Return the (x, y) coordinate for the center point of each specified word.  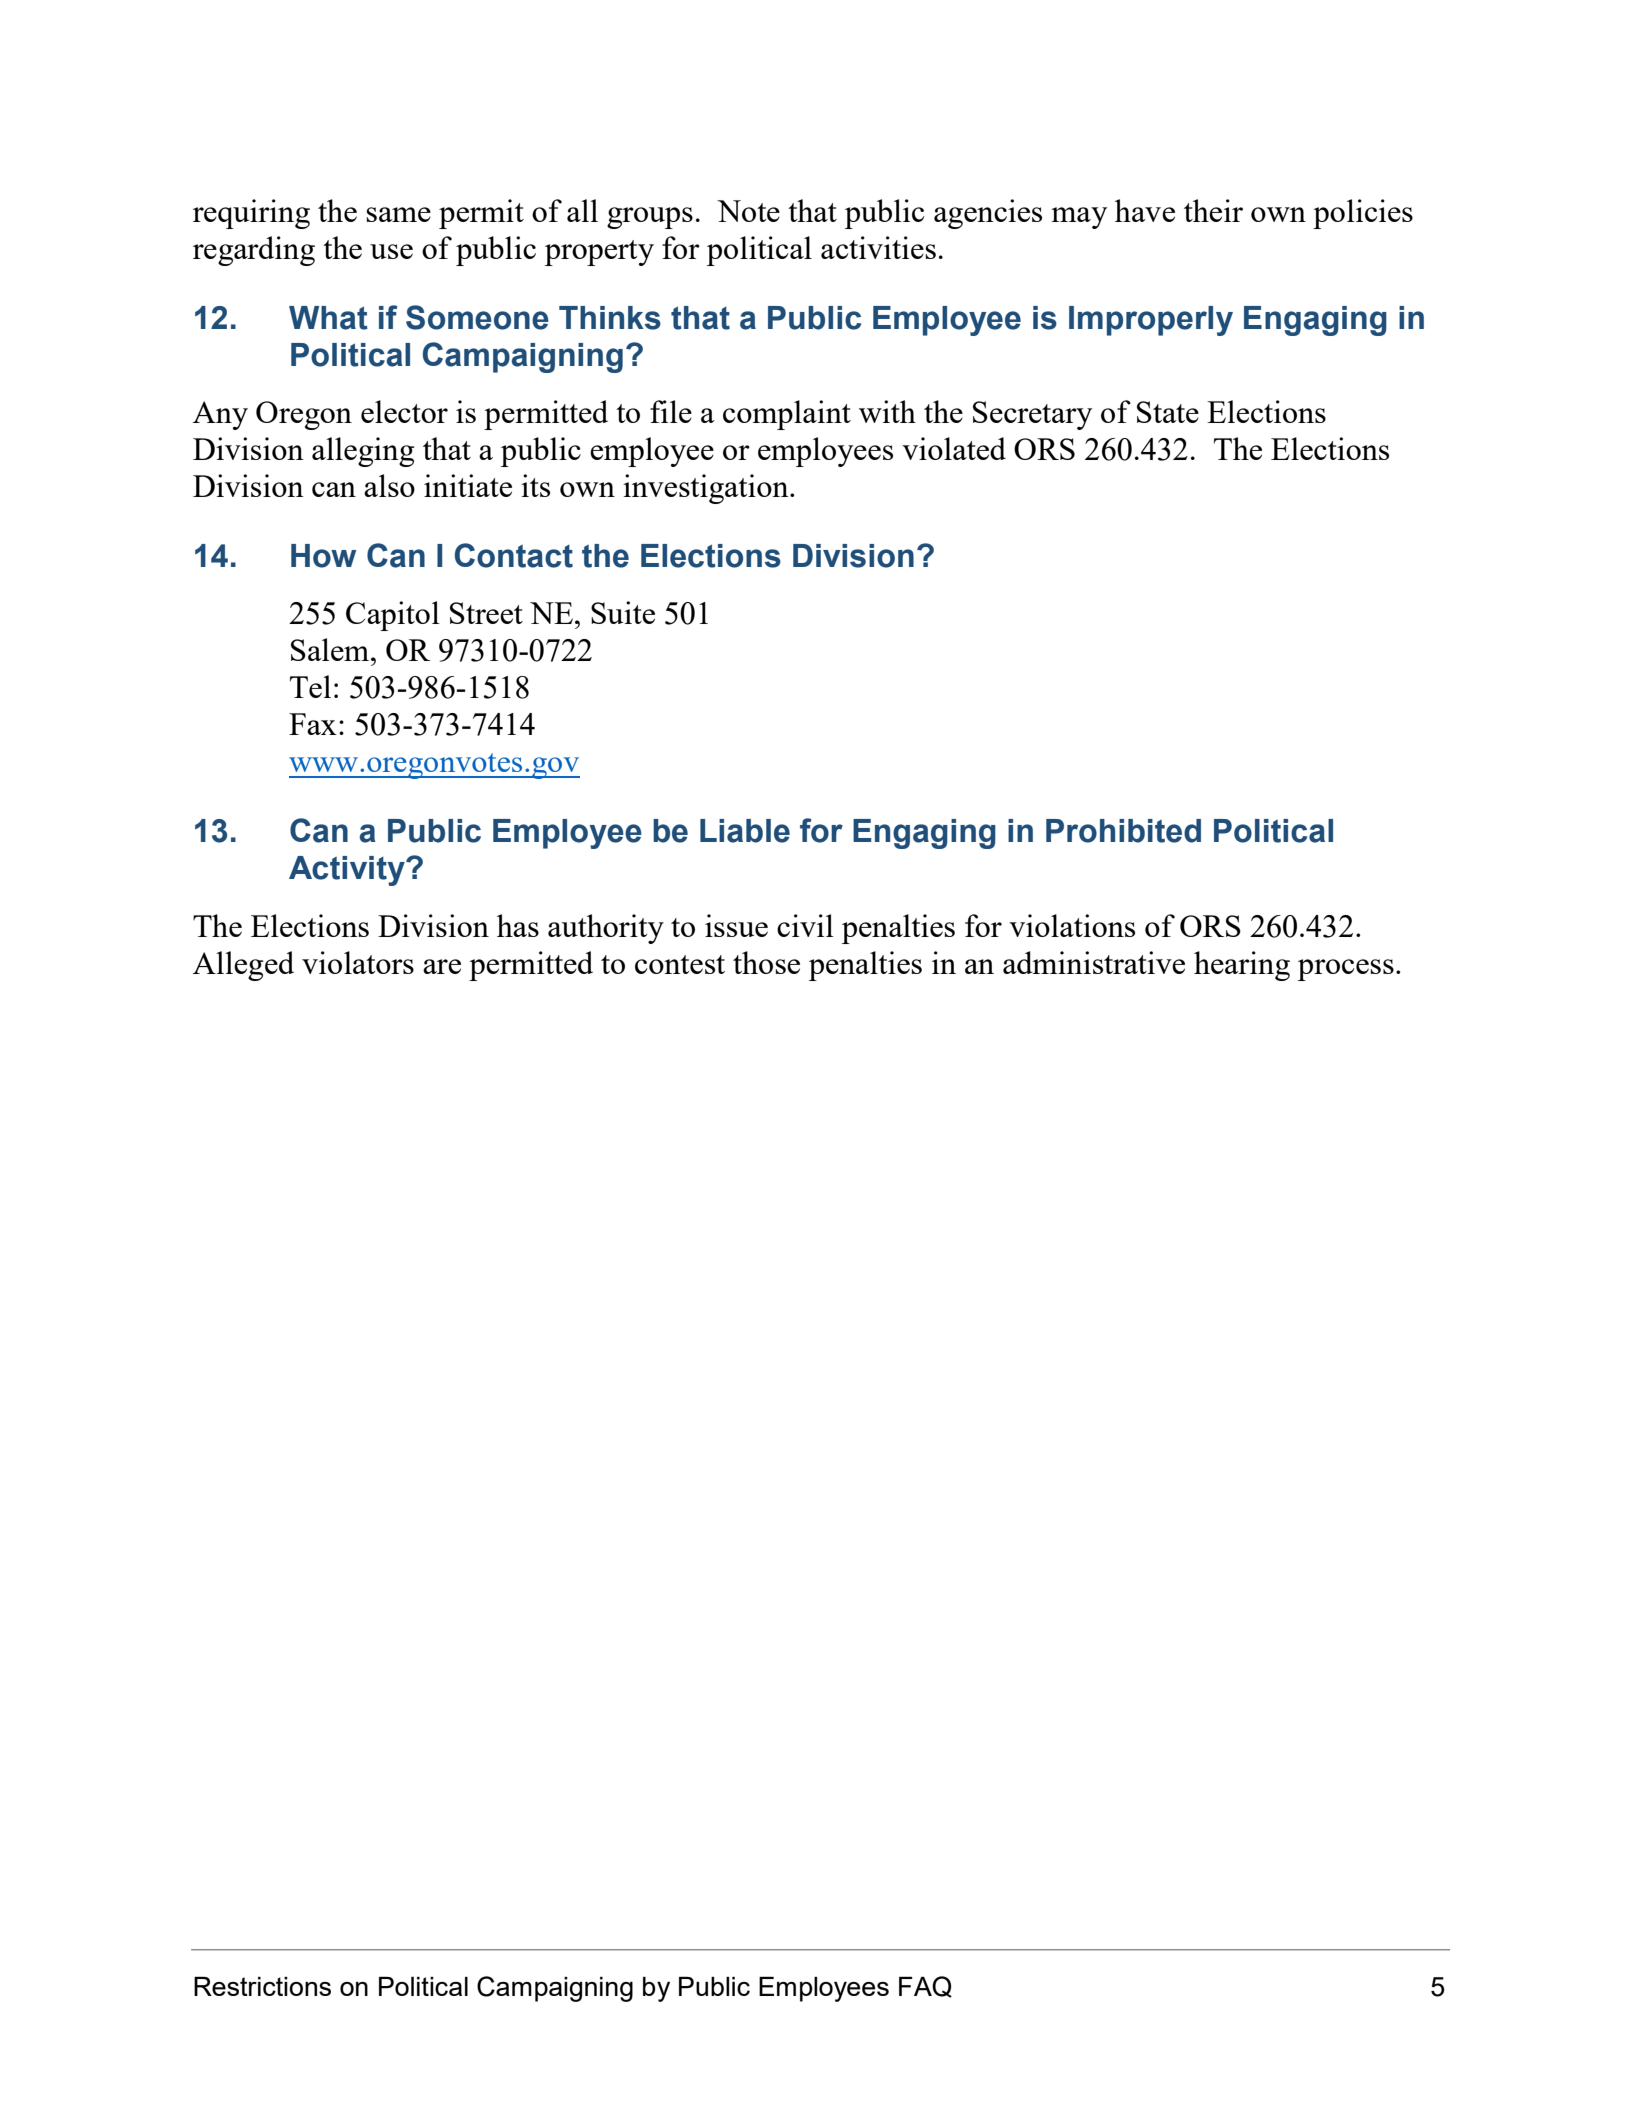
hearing (1242, 966)
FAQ (925, 1987)
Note (748, 211)
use (391, 251)
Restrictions (262, 1986)
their (1213, 210)
